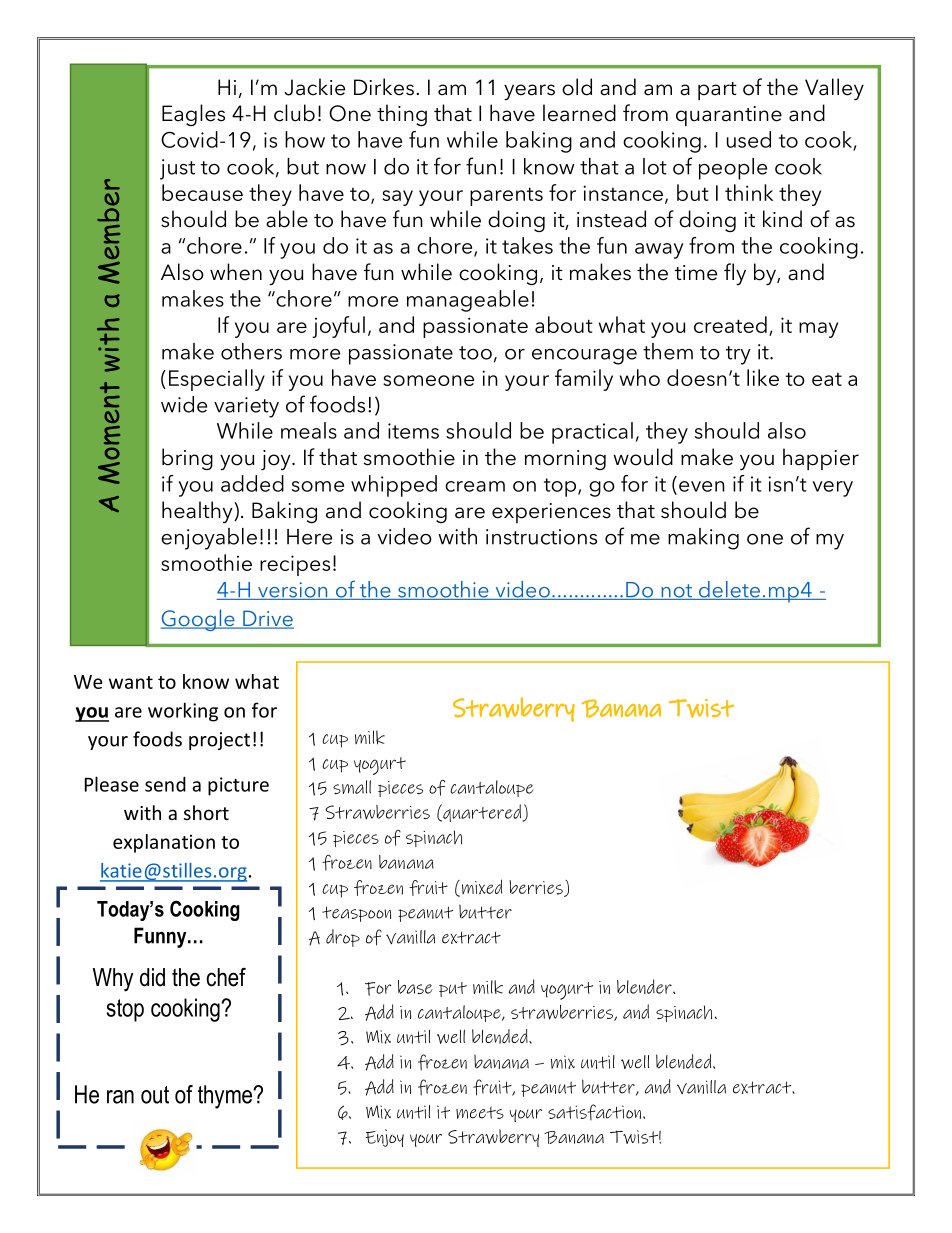  What do you see at coordinates (594, 1112) in the screenshot?
I see `satisfaction` at bounding box center [594, 1112].
